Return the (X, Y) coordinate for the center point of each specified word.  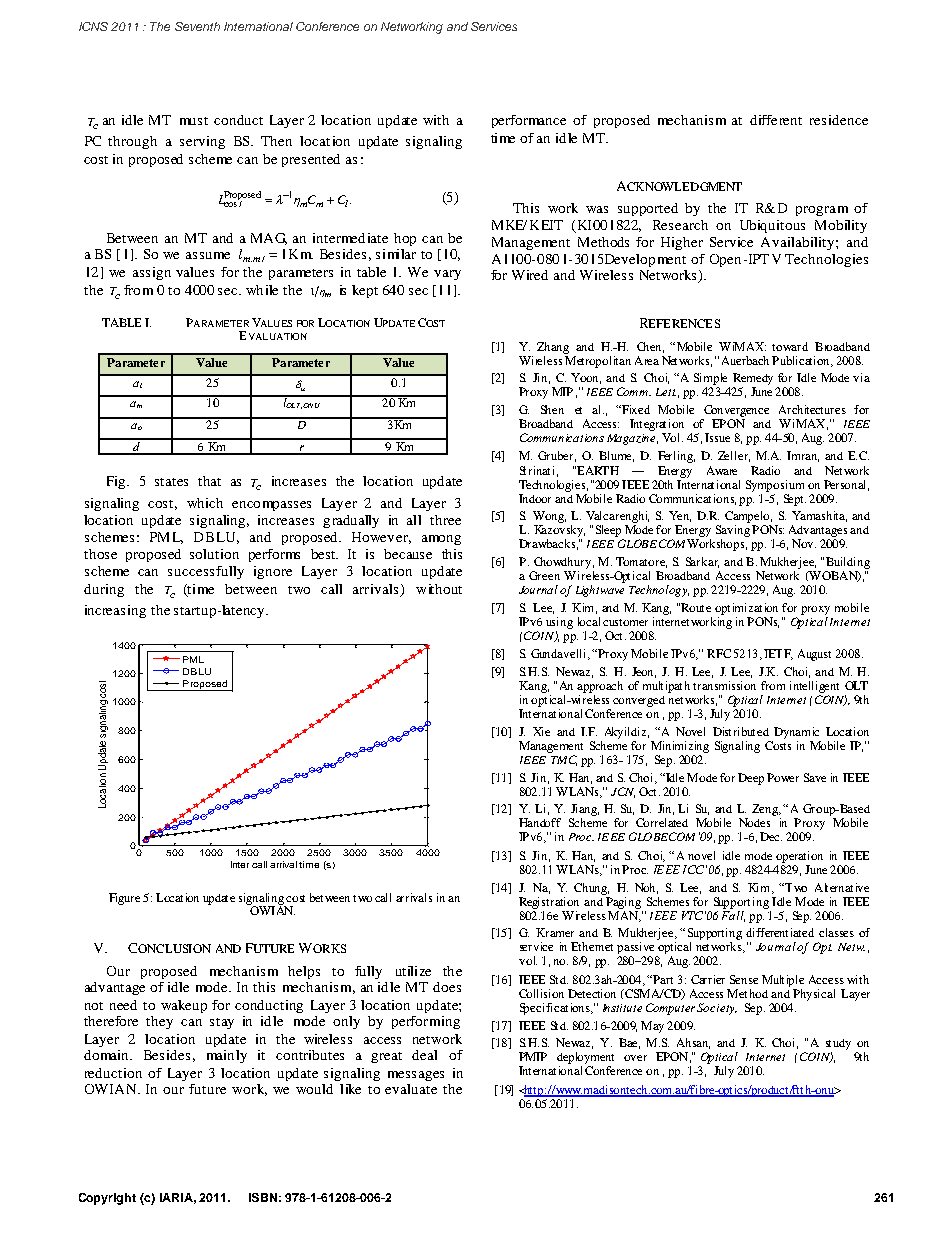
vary (447, 275)
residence (839, 120)
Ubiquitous (772, 226)
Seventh (197, 26)
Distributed (741, 731)
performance (529, 121)
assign (152, 273)
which (205, 503)
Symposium (775, 486)
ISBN (263, 1197)
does (447, 987)
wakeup (184, 1006)
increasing (115, 611)
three (445, 520)
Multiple (783, 981)
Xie (541, 731)
